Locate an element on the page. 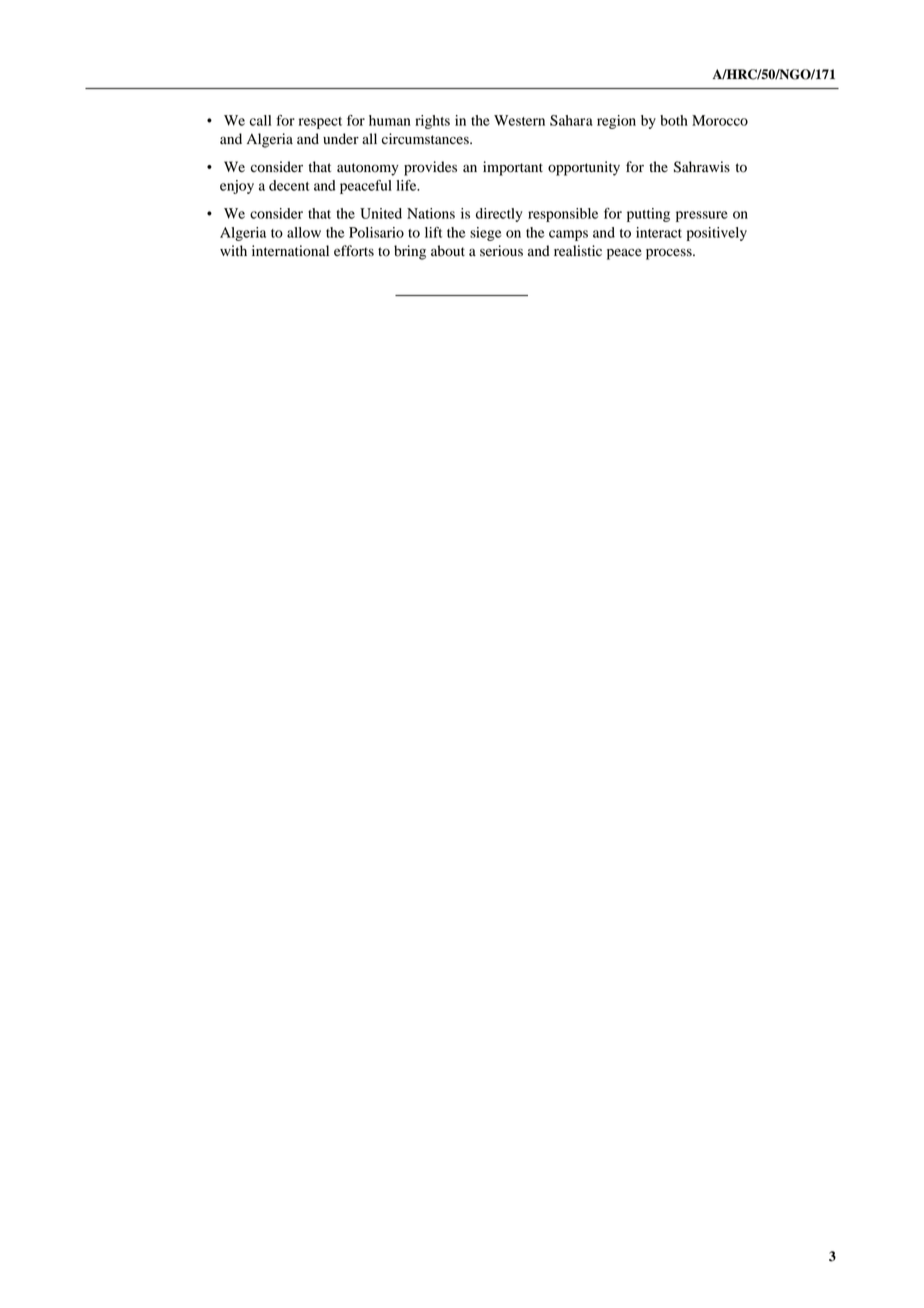 The height and width of the page is (1308, 924). rights is located at coordinates (432, 122).
